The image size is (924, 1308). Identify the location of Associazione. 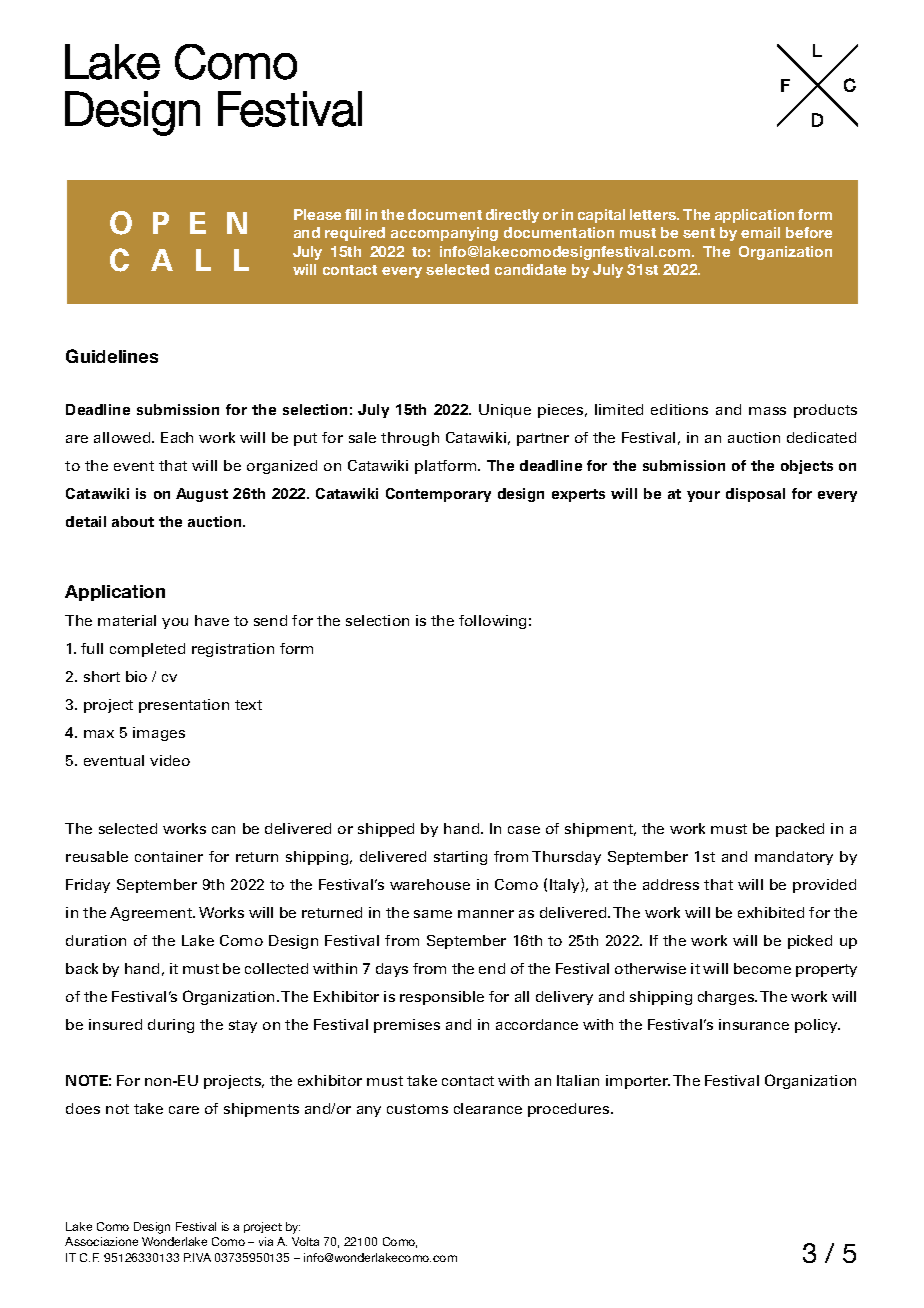
(101, 1241).
